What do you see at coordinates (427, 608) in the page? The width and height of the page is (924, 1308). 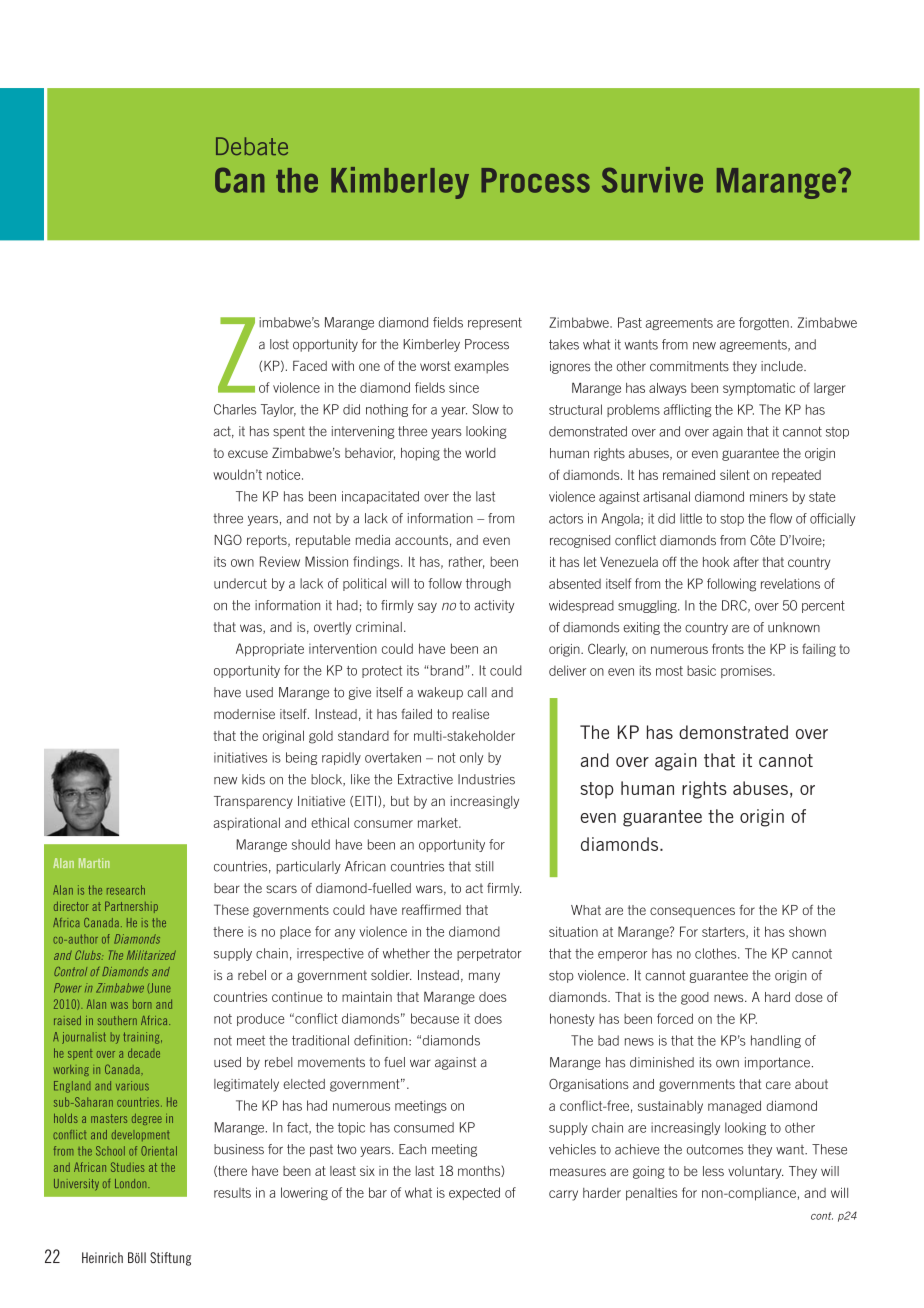 I see `say` at bounding box center [427, 608].
